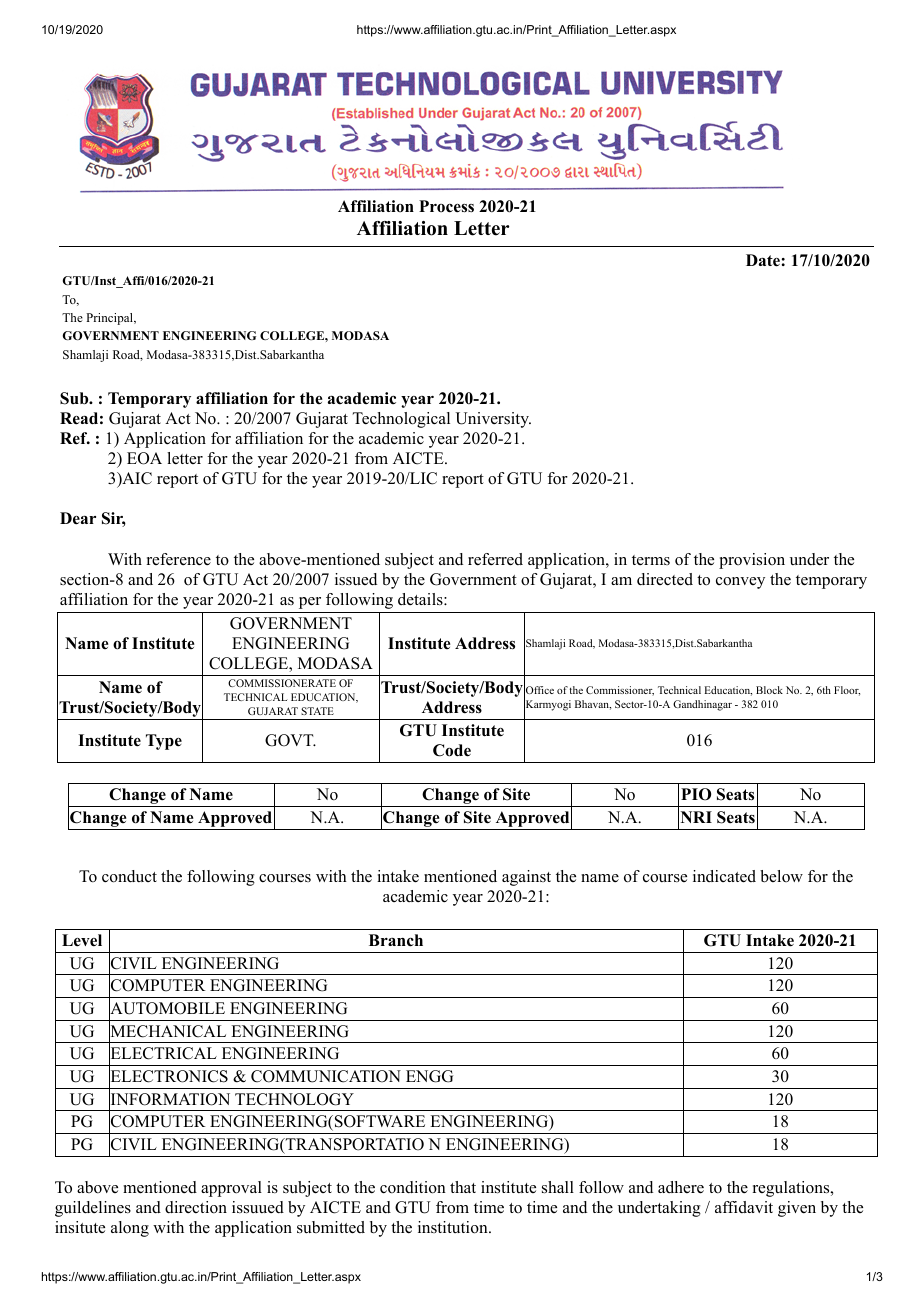 The image size is (924, 1308). Describe the element at coordinates (396, 940) in the screenshot. I see `Branch` at that location.
